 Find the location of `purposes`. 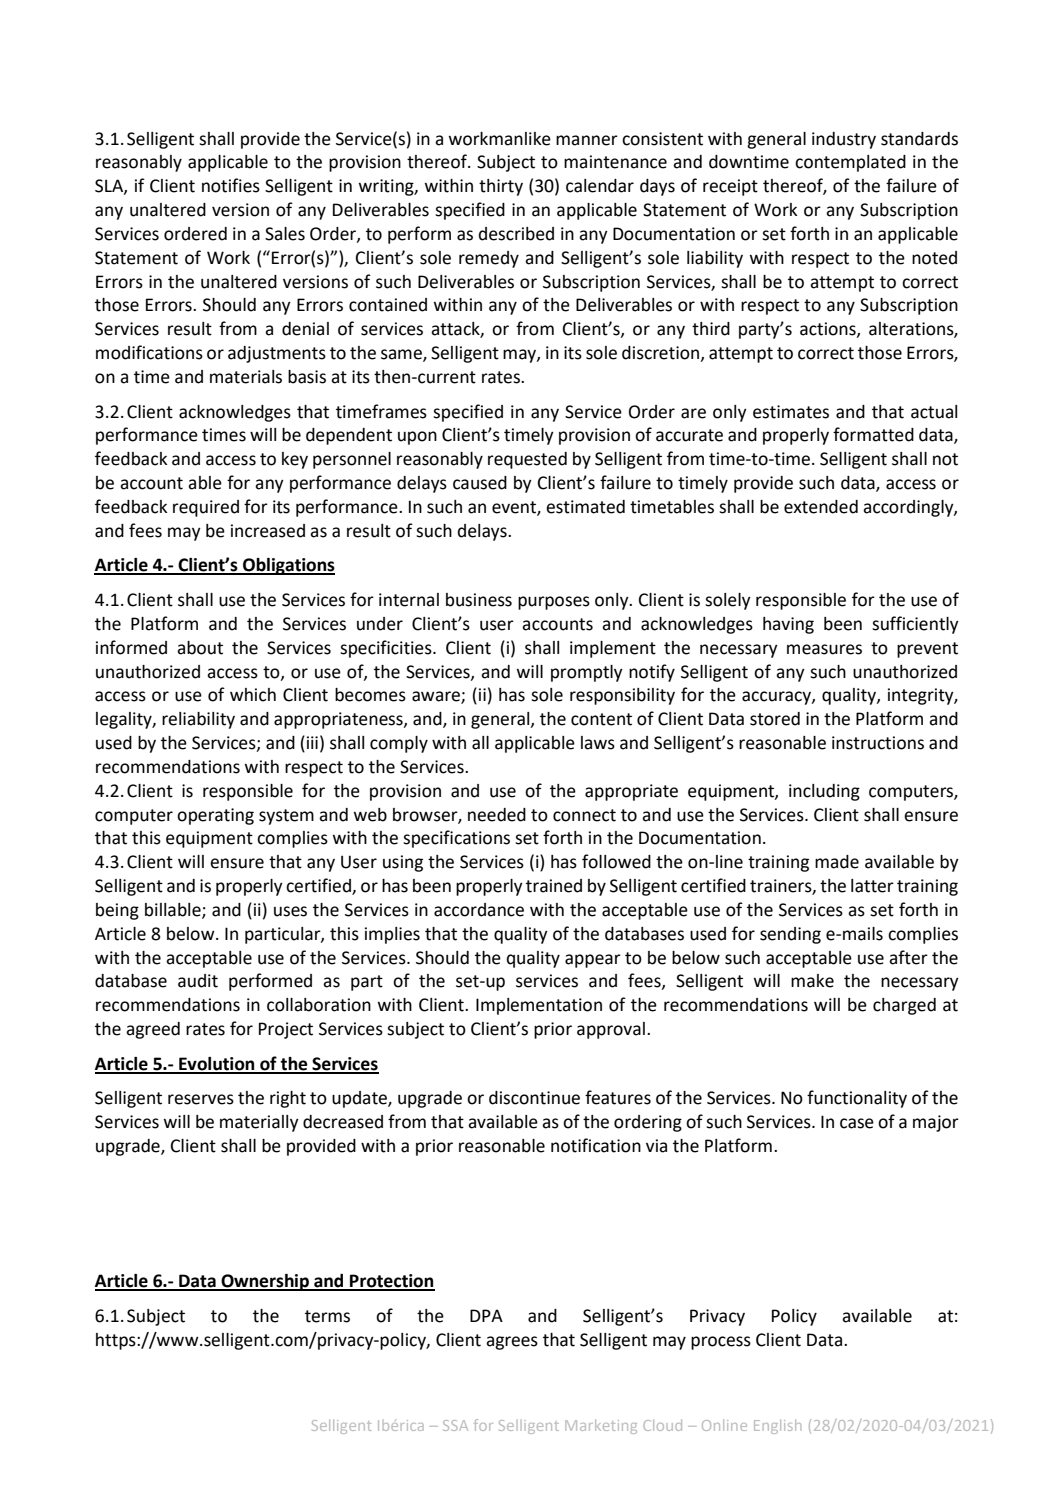

purposes is located at coordinates (554, 603).
